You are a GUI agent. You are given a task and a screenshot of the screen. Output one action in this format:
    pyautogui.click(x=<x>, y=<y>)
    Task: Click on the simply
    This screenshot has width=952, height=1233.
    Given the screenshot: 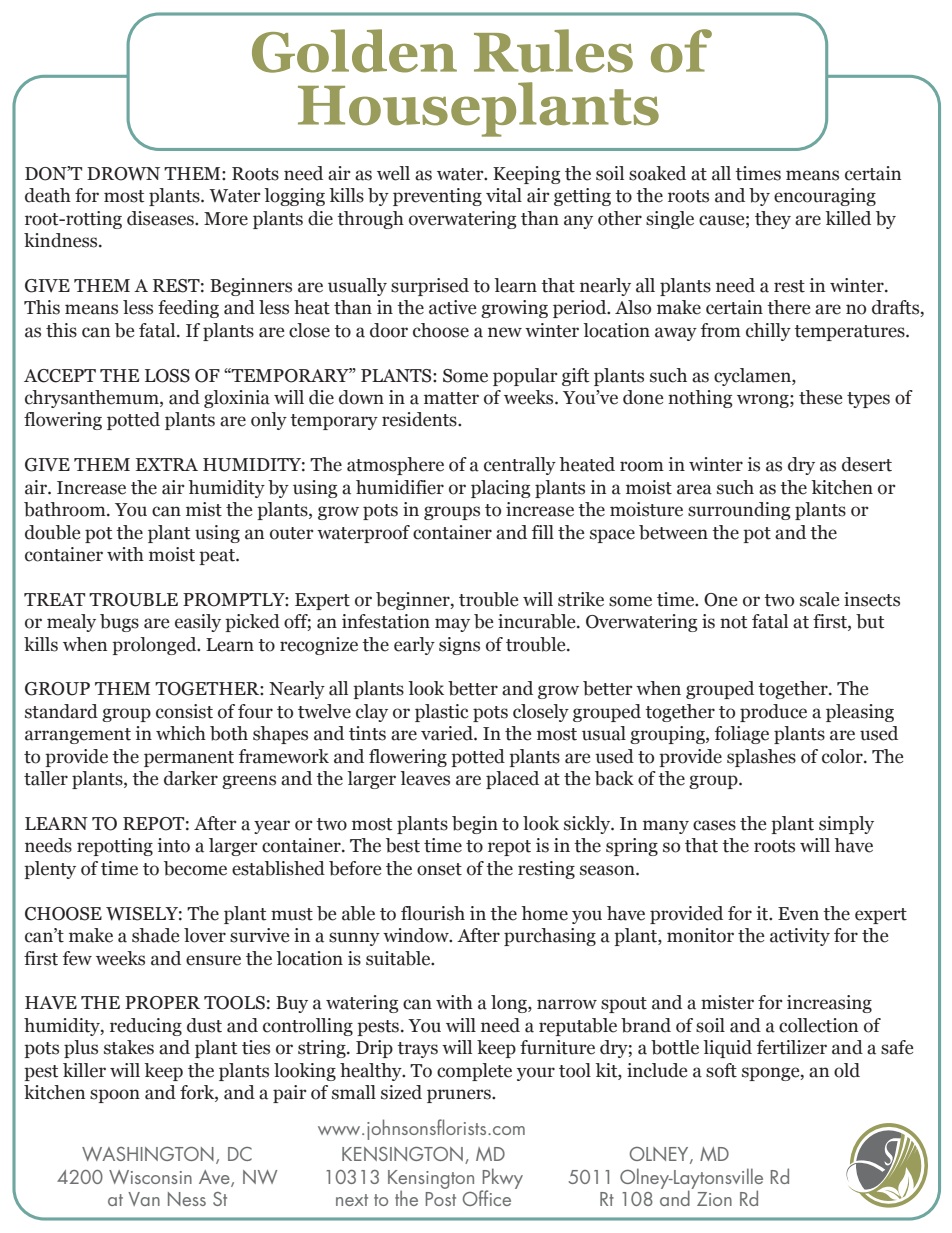 What is the action you would take?
    pyautogui.click(x=846, y=825)
